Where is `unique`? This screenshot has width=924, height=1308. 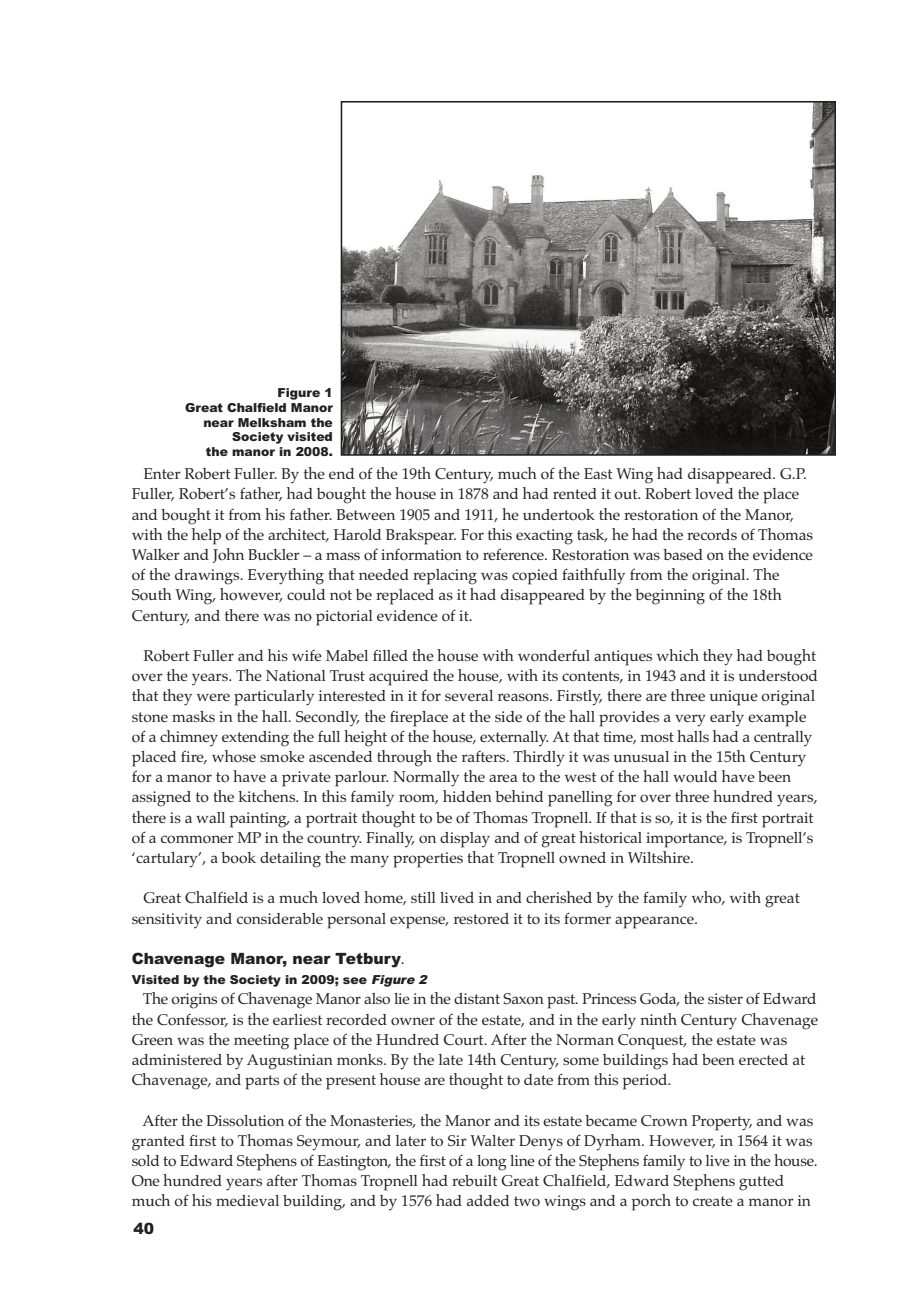
unique is located at coordinates (733, 698).
